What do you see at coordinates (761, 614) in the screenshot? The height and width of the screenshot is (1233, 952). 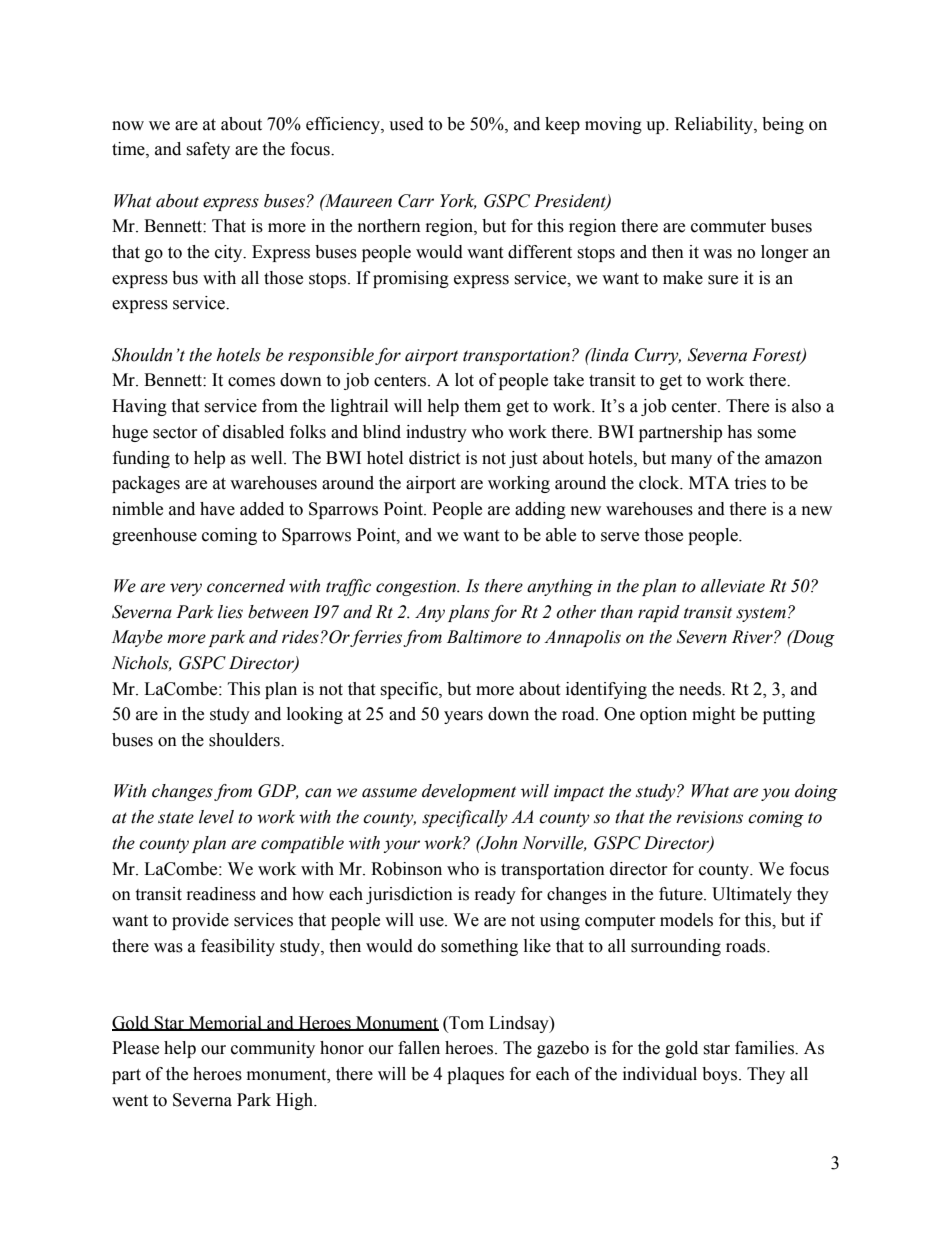 I see `system` at bounding box center [761, 614].
